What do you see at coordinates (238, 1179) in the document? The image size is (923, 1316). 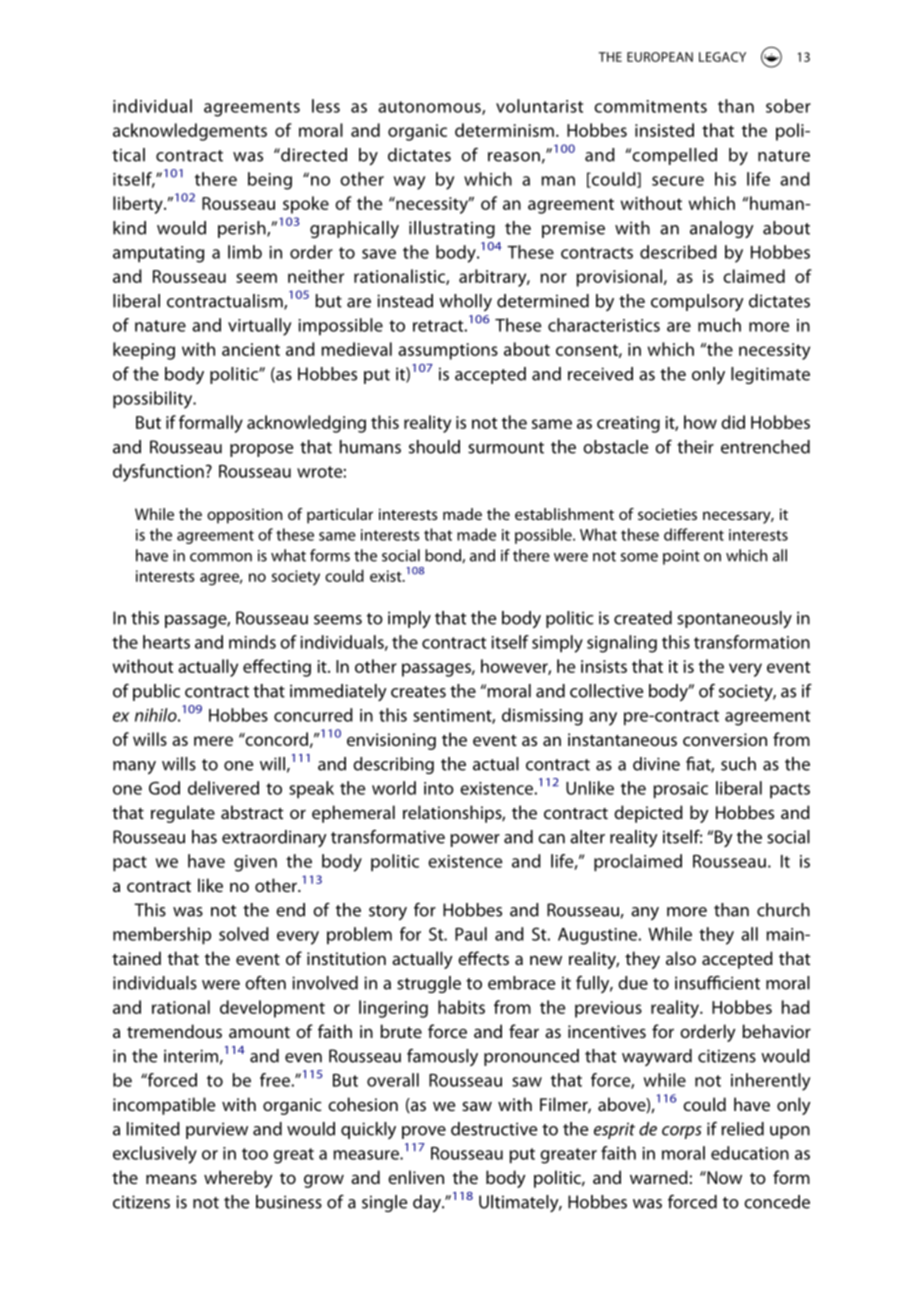 I see `whereby` at bounding box center [238, 1179].
